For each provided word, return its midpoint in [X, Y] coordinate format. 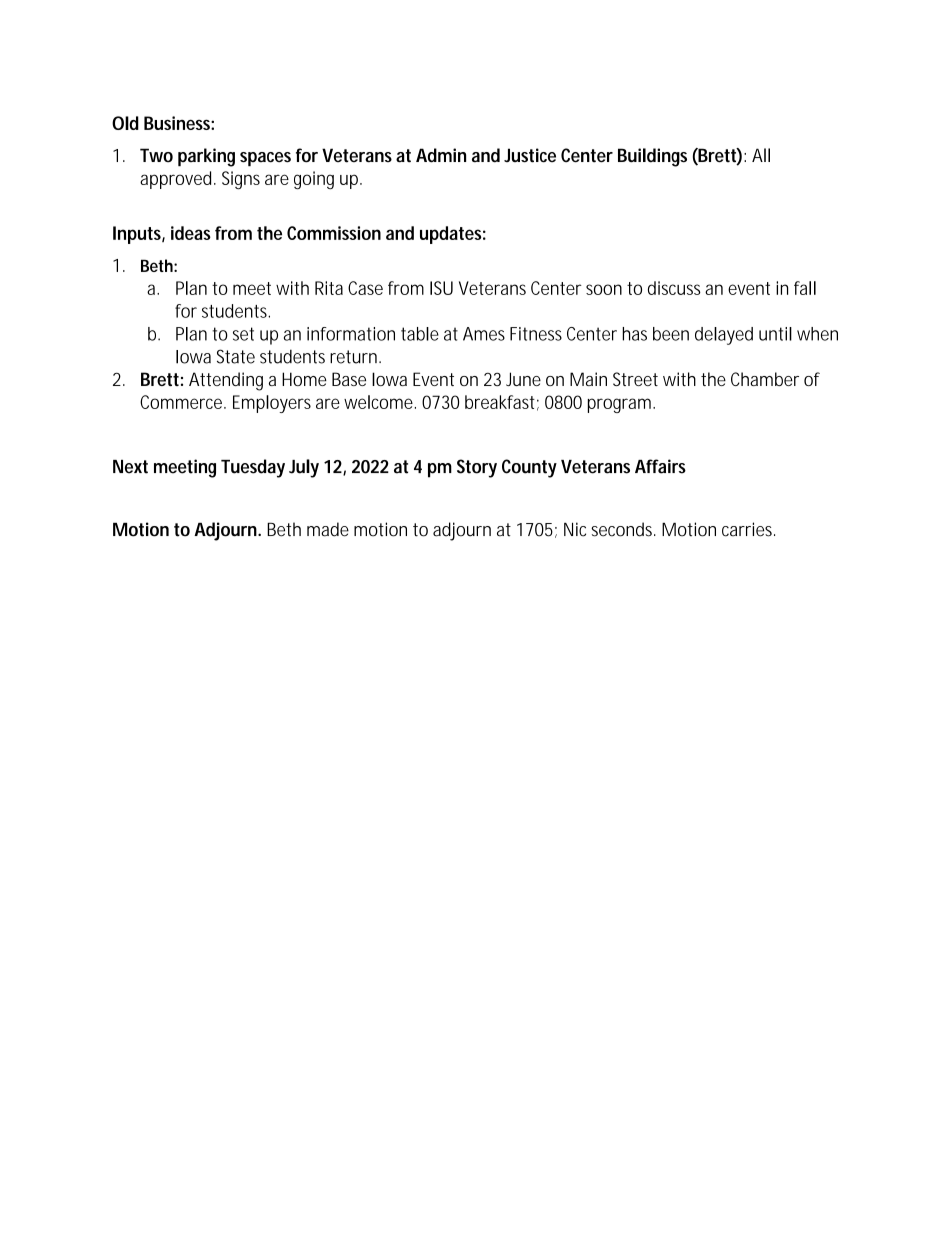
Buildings [652, 157]
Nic [575, 529]
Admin [441, 155]
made [328, 529]
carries [748, 529]
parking [206, 157]
